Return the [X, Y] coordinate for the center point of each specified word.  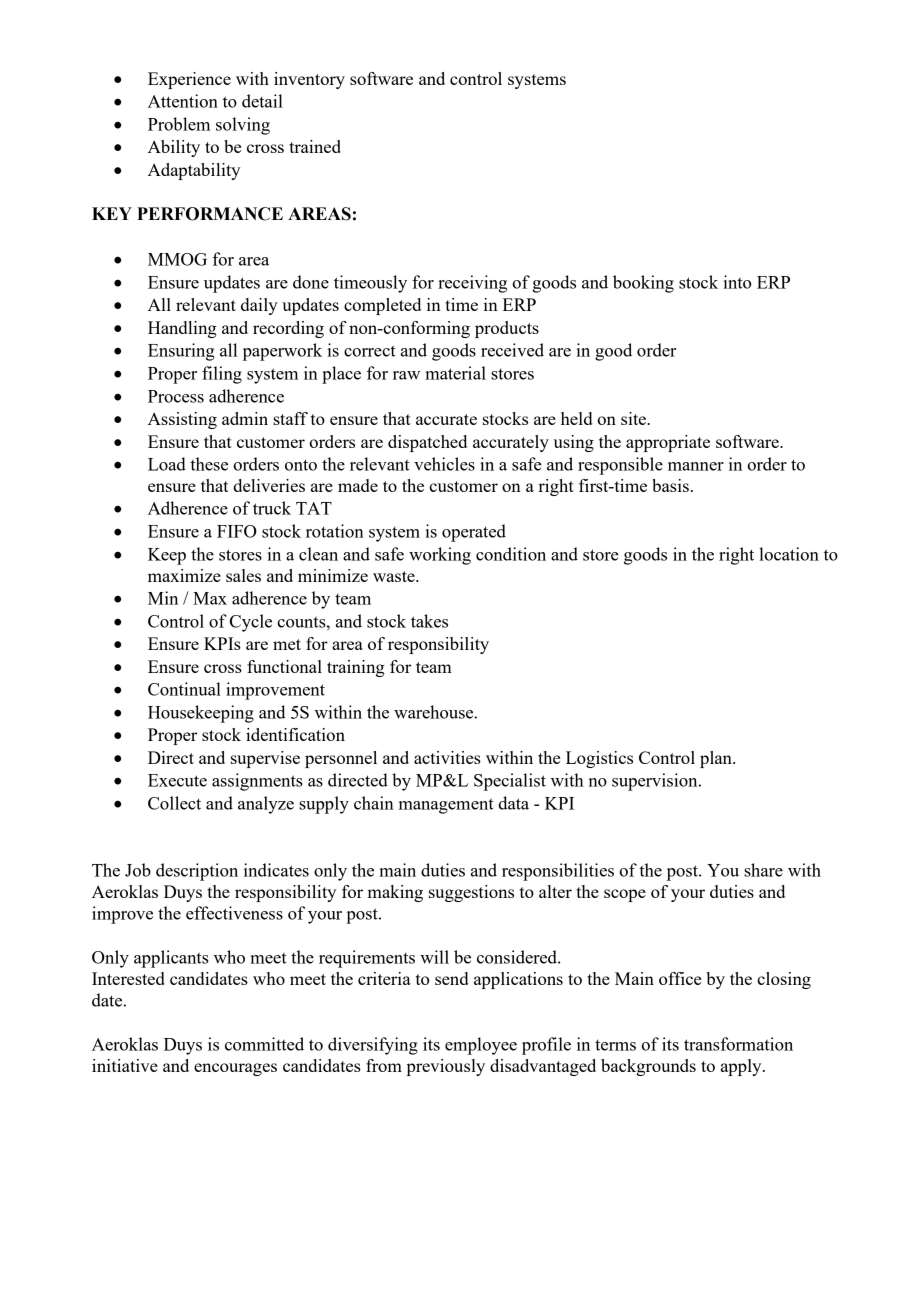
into [737, 282]
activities [447, 757]
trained [315, 146]
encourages [235, 1069]
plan [717, 759]
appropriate [668, 443]
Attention [183, 101]
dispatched [427, 443]
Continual [184, 689]
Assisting [182, 420]
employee [481, 1046]
